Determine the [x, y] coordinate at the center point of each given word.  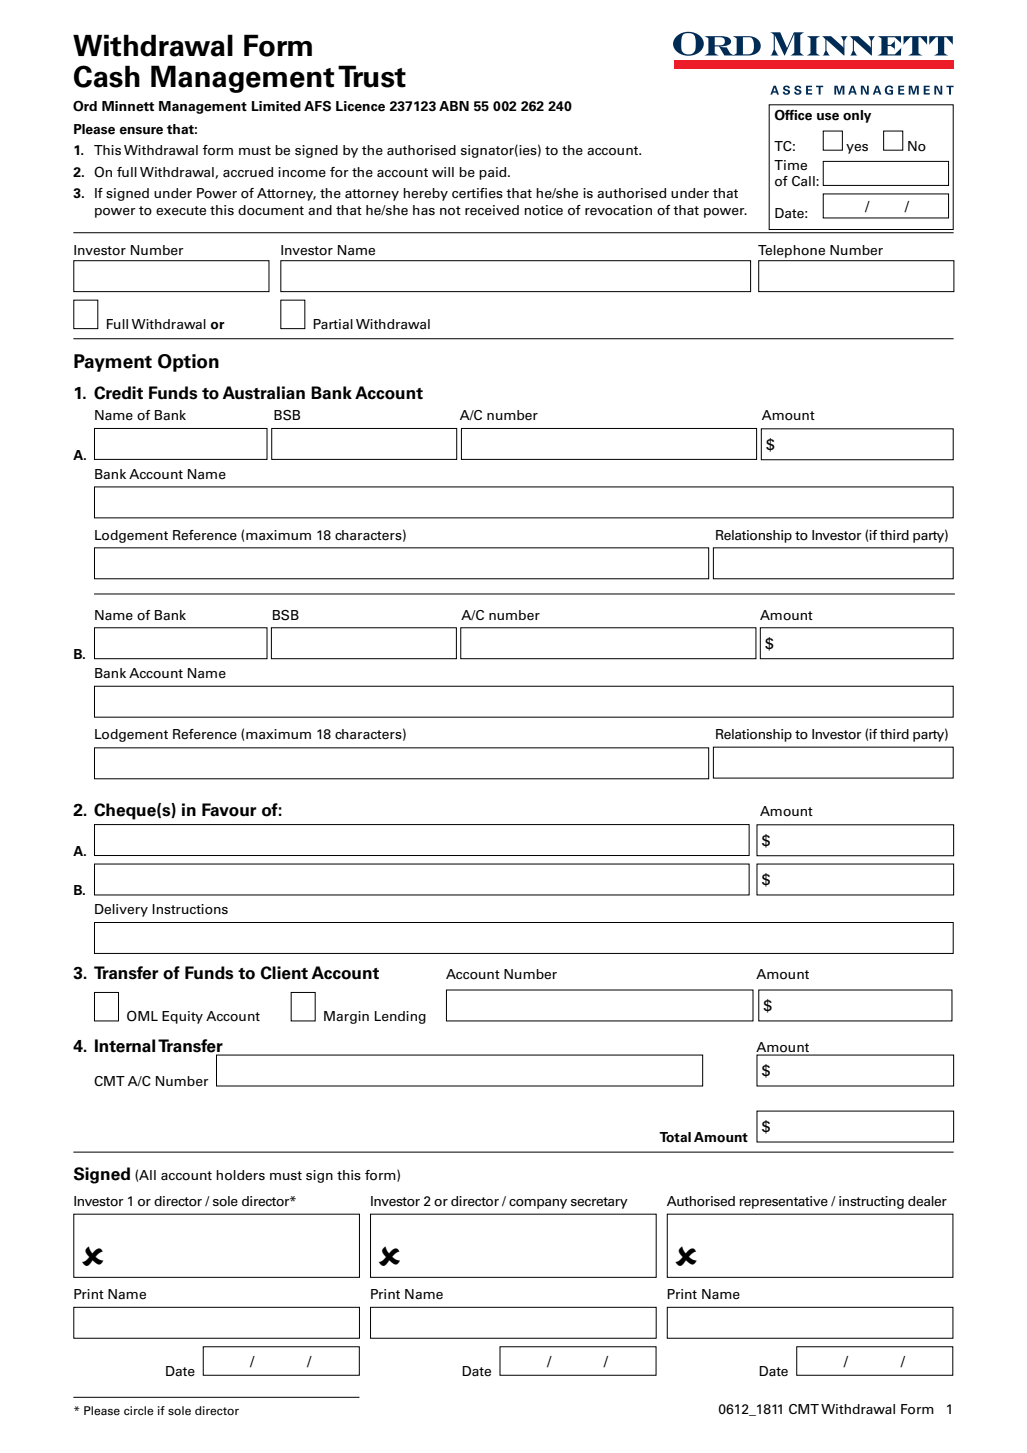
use [828, 117]
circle [139, 1410]
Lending [400, 1017]
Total [675, 1137]
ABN [454, 106]
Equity [182, 1017]
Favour [229, 810]
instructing [871, 1202]
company [538, 1204]
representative [783, 1202]
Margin [346, 1017]
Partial [333, 324]
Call [804, 181]
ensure [141, 131]
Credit [118, 393]
